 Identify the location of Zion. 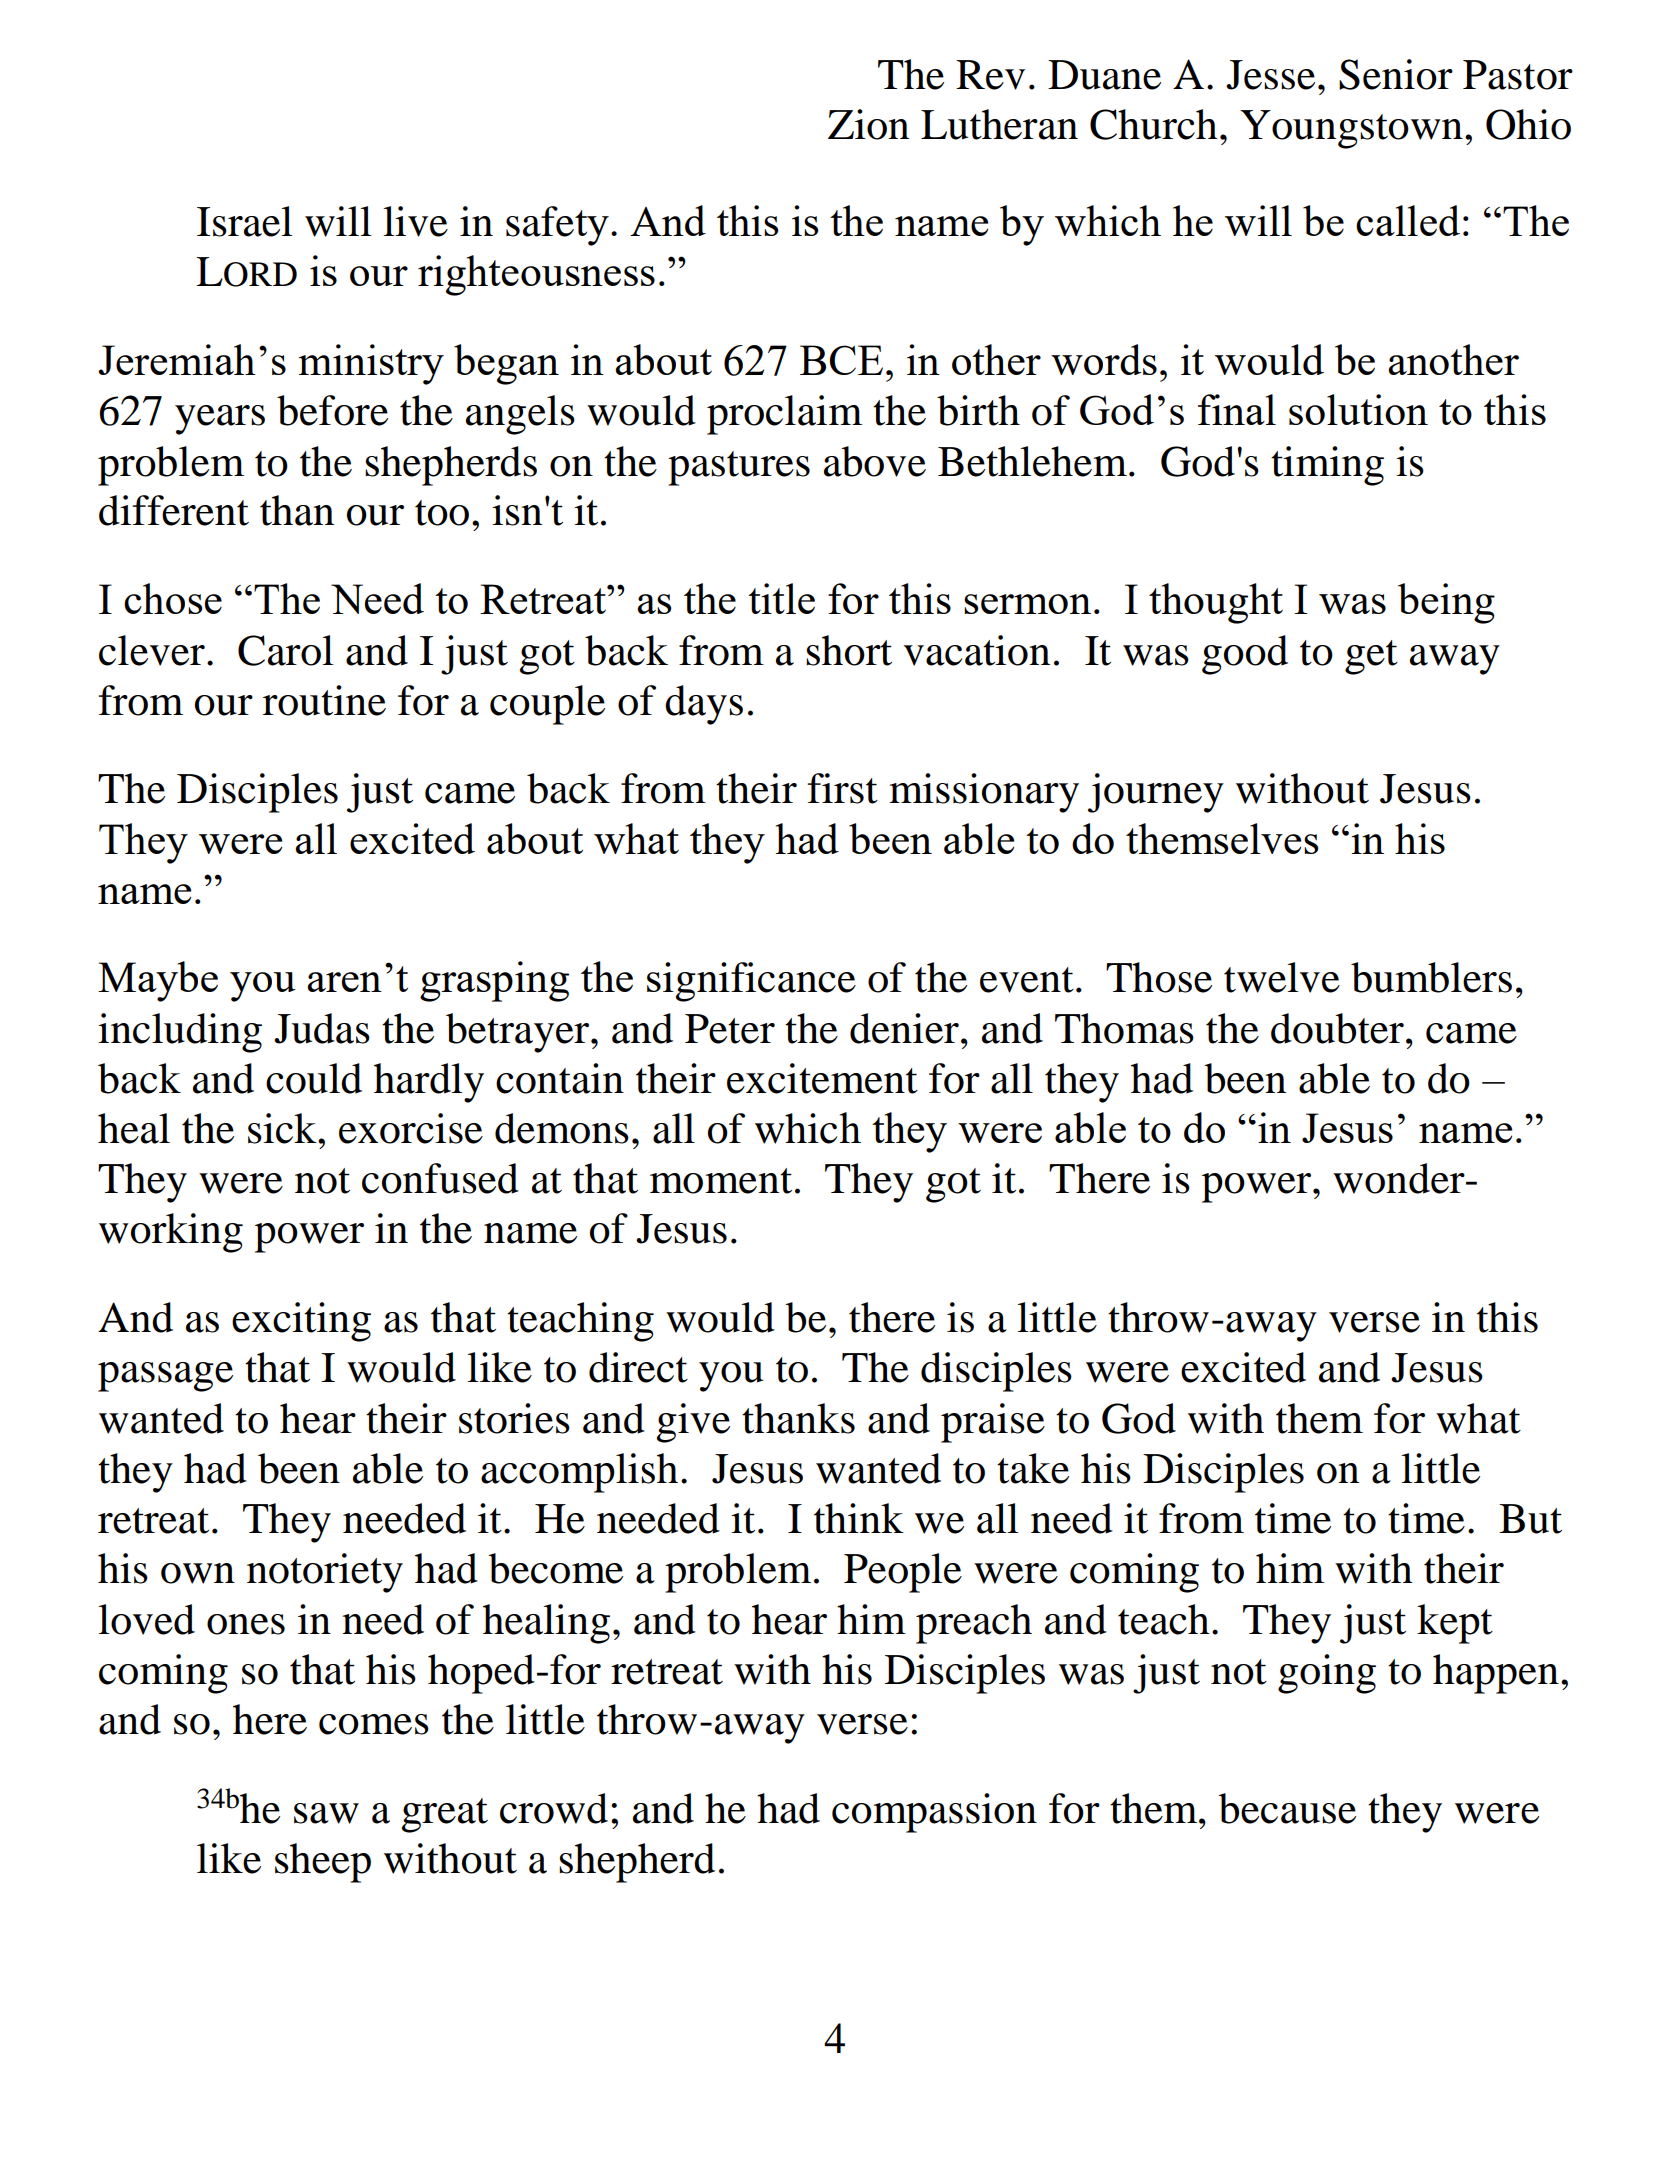
(868, 124).
